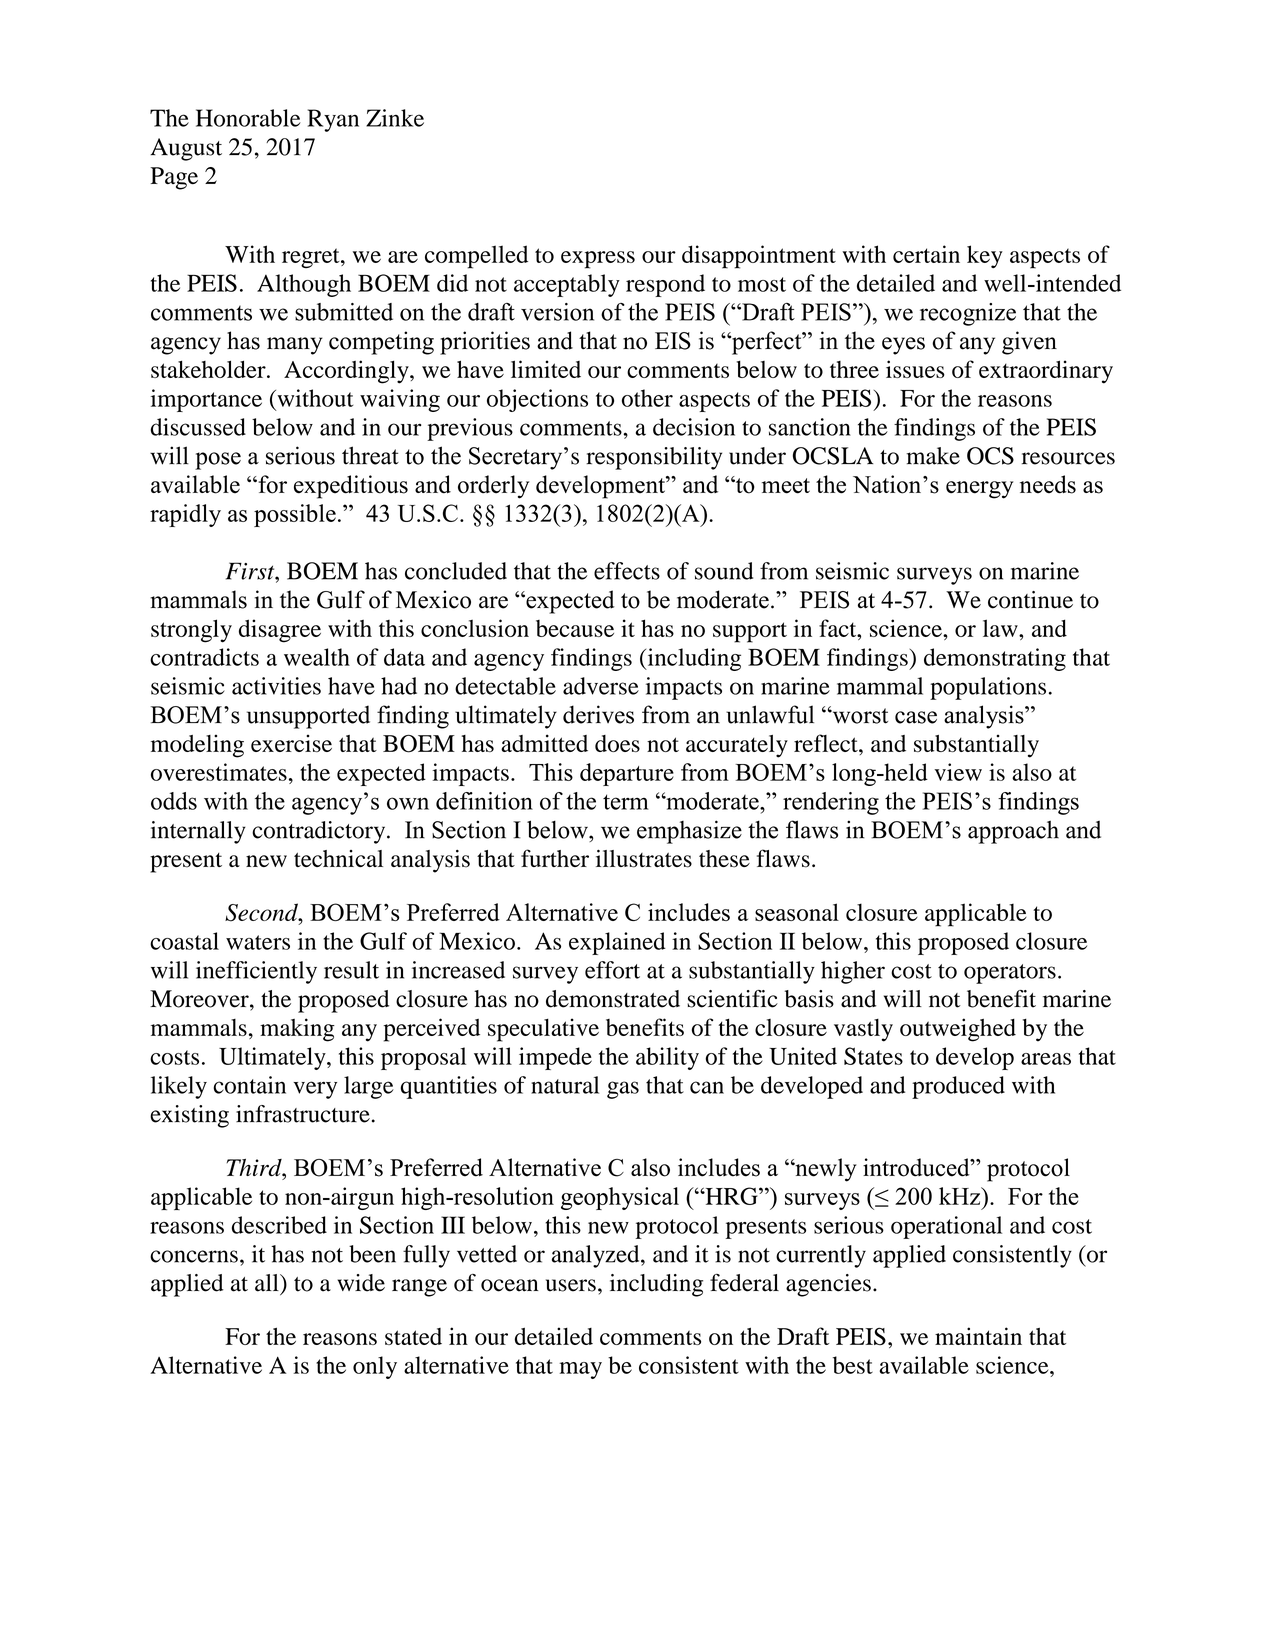  Describe the element at coordinates (248, 118) in the page. I see `Honorable` at that location.
